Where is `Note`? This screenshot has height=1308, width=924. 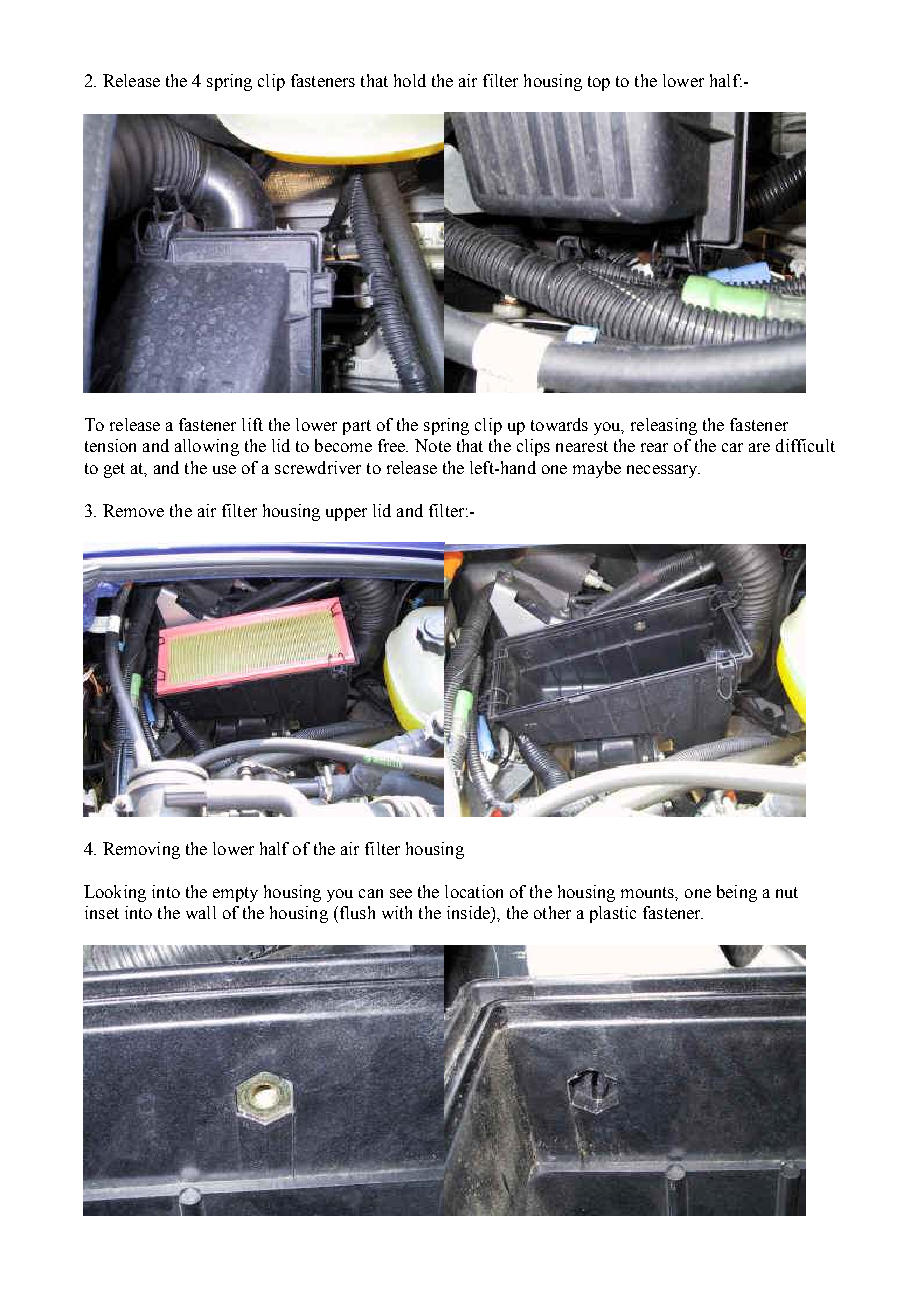
Note is located at coordinates (433, 445).
